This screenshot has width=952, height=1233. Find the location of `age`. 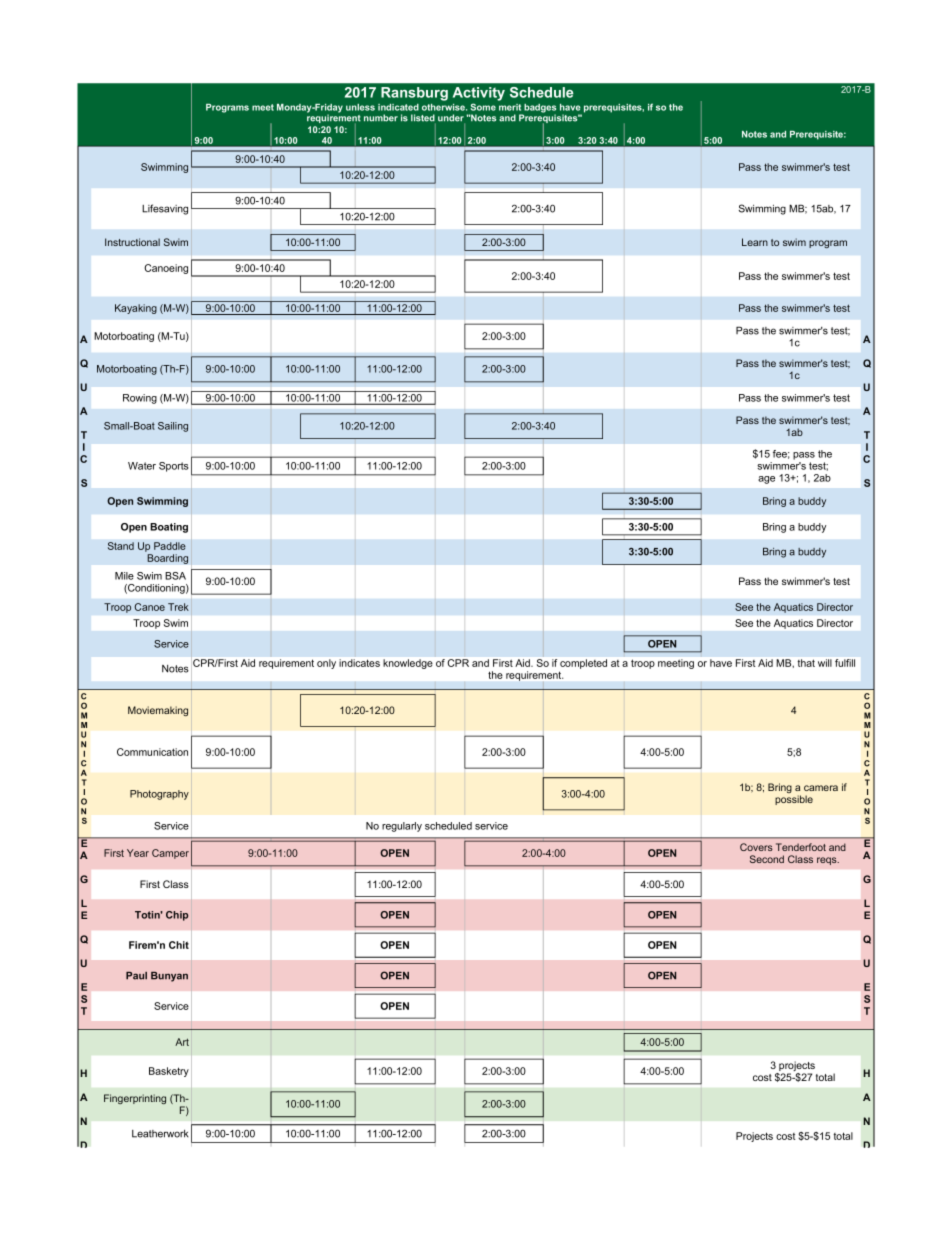

age is located at coordinates (766, 480).
